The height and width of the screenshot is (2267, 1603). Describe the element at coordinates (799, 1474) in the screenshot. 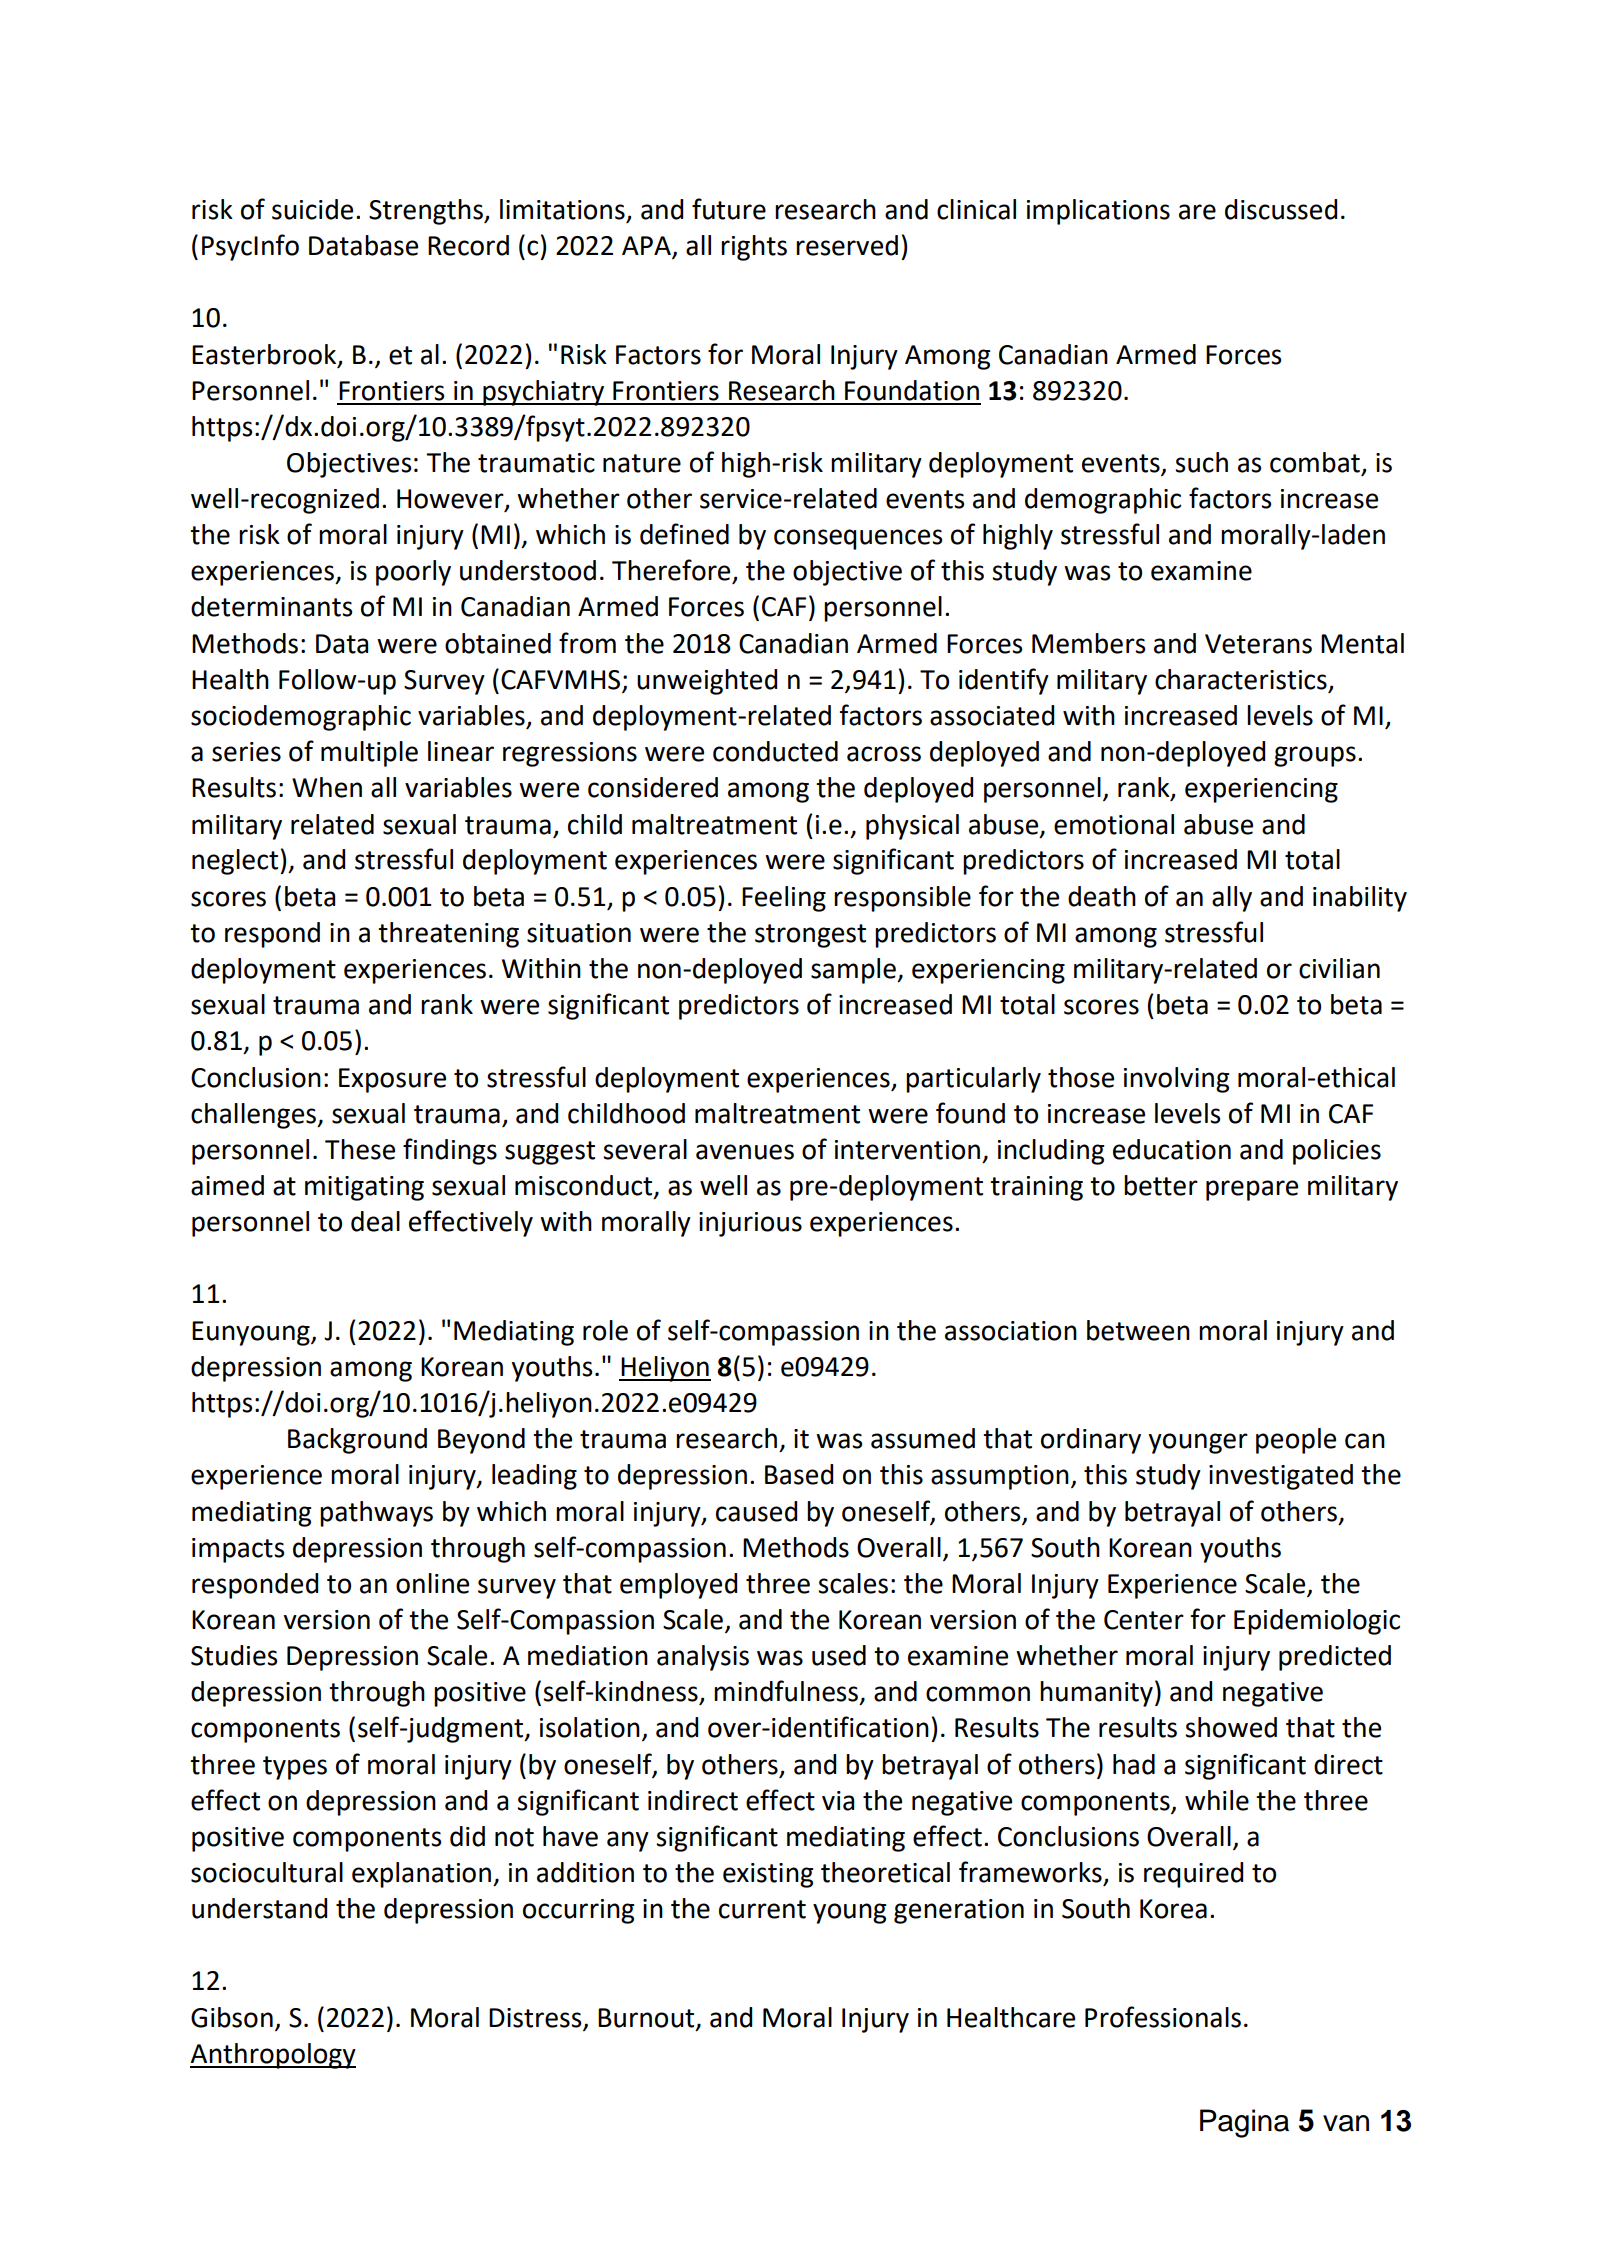

I see `Based` at that location.
